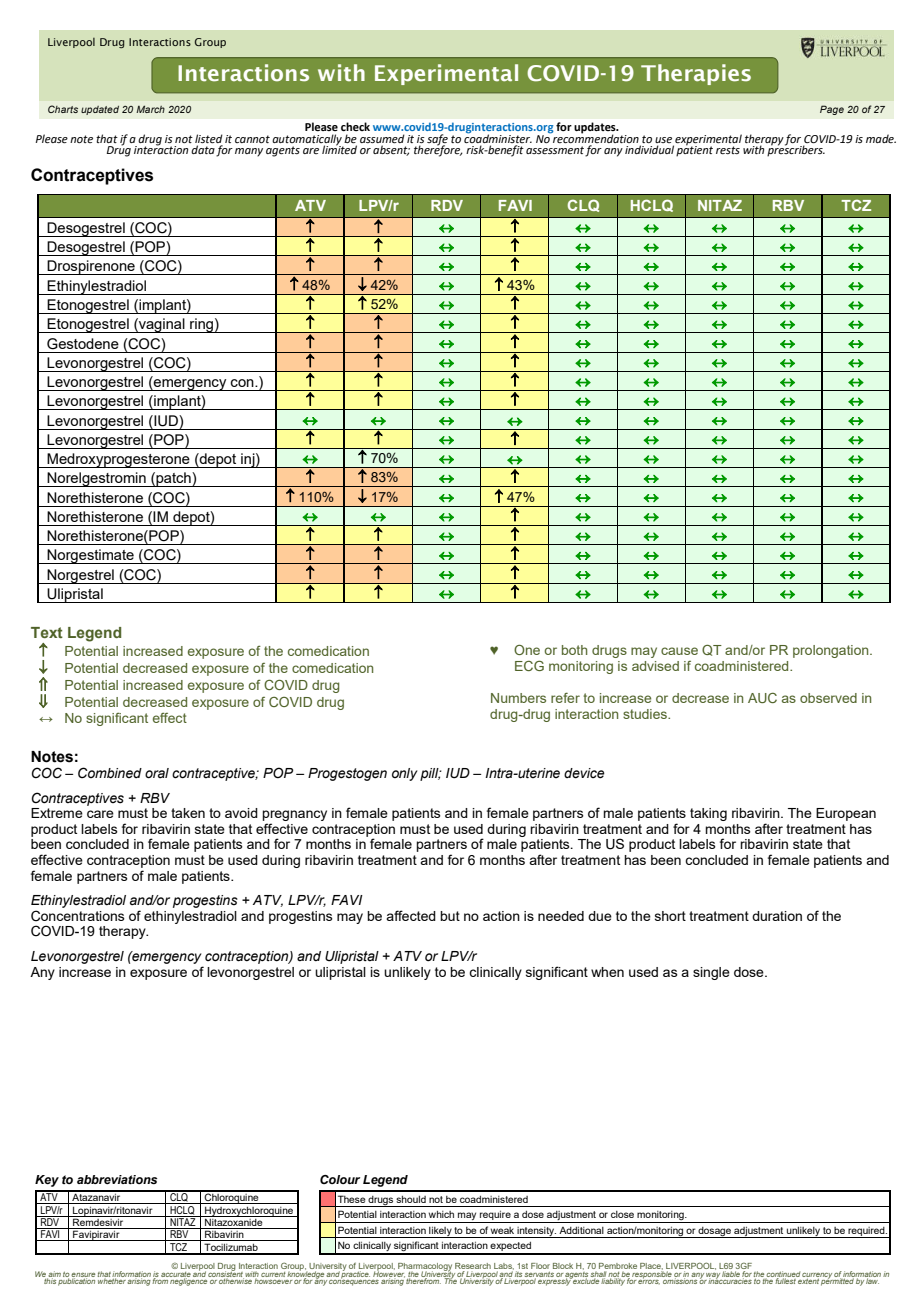 The width and height of the page is (924, 1308). What do you see at coordinates (777, 916) in the page?
I see `duration` at bounding box center [777, 916].
